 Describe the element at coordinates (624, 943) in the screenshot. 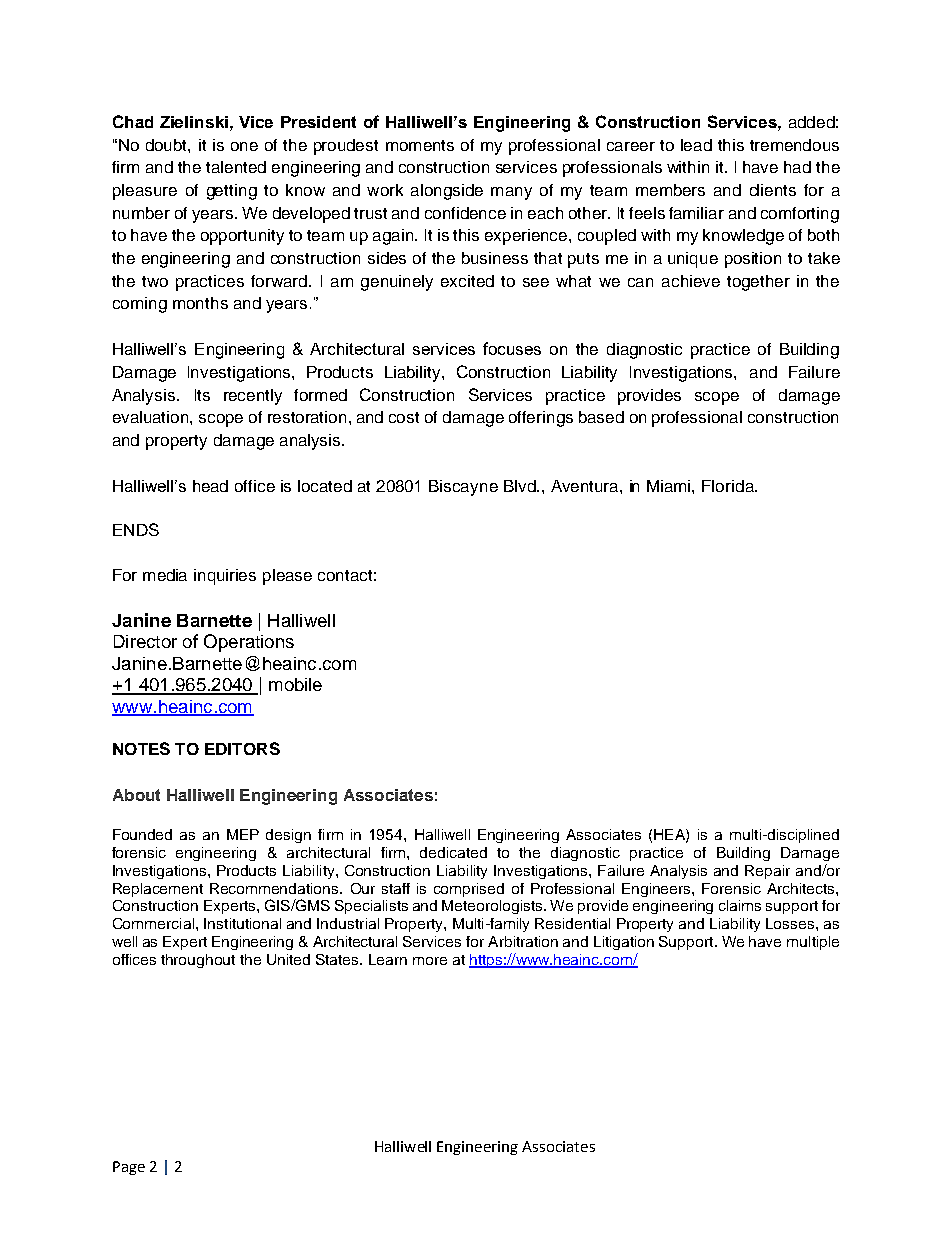

I see `Litigation` at that location.
